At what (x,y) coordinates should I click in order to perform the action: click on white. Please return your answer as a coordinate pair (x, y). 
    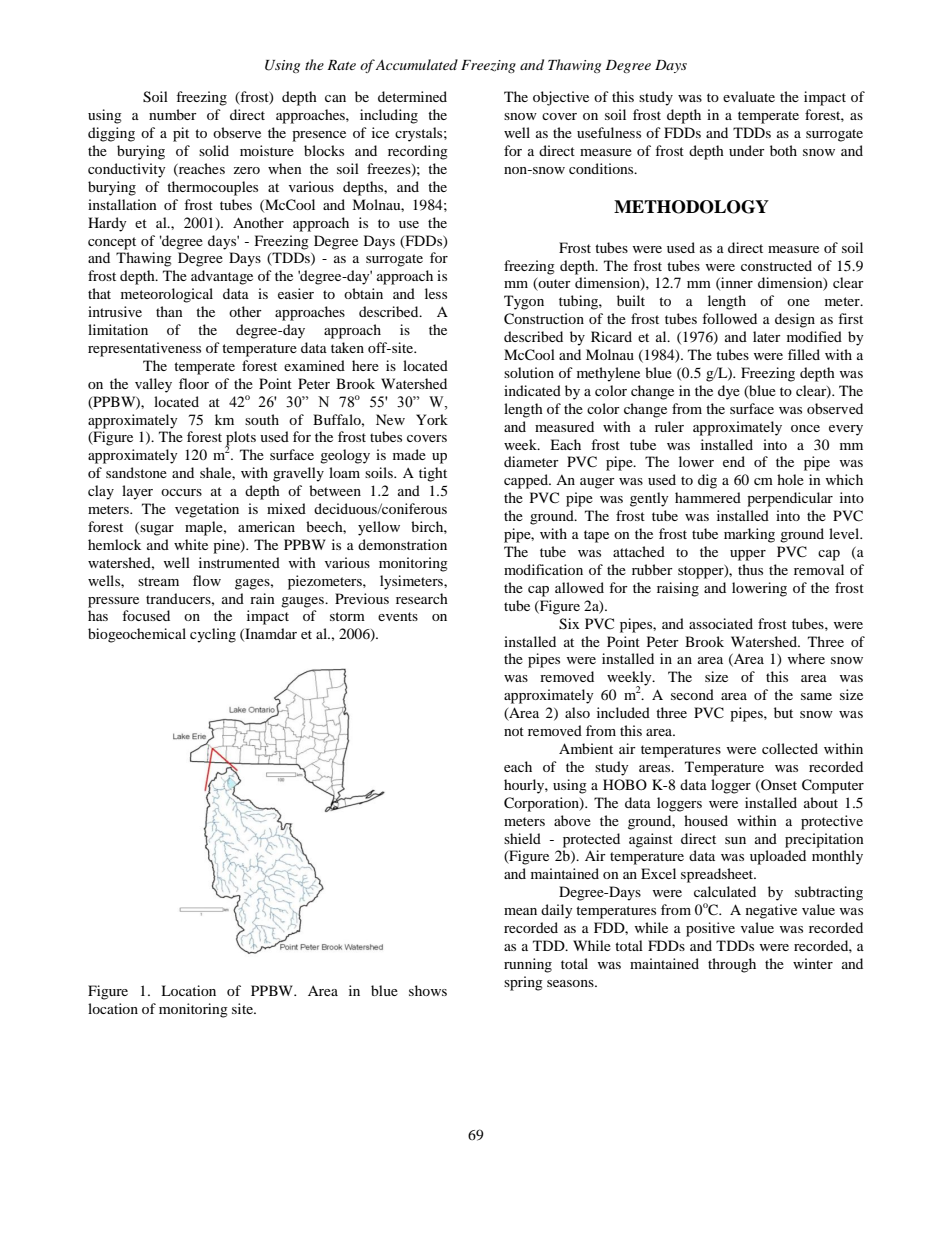
    Looking at the image, I should click on (191, 544).
